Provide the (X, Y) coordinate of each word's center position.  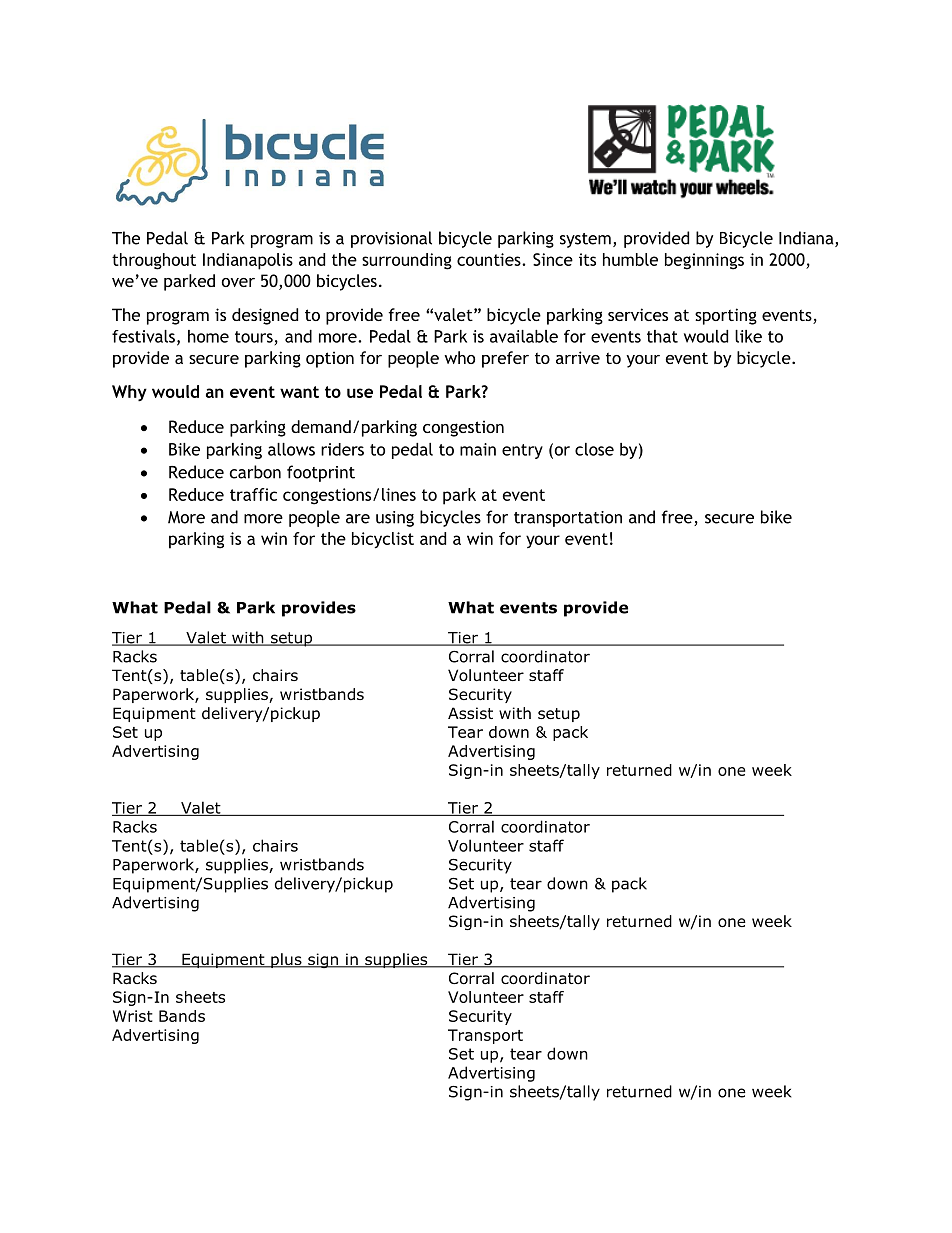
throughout (154, 261)
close (594, 449)
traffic (253, 494)
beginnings (704, 261)
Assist (470, 713)
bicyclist (383, 540)
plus (286, 960)
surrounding (407, 261)
